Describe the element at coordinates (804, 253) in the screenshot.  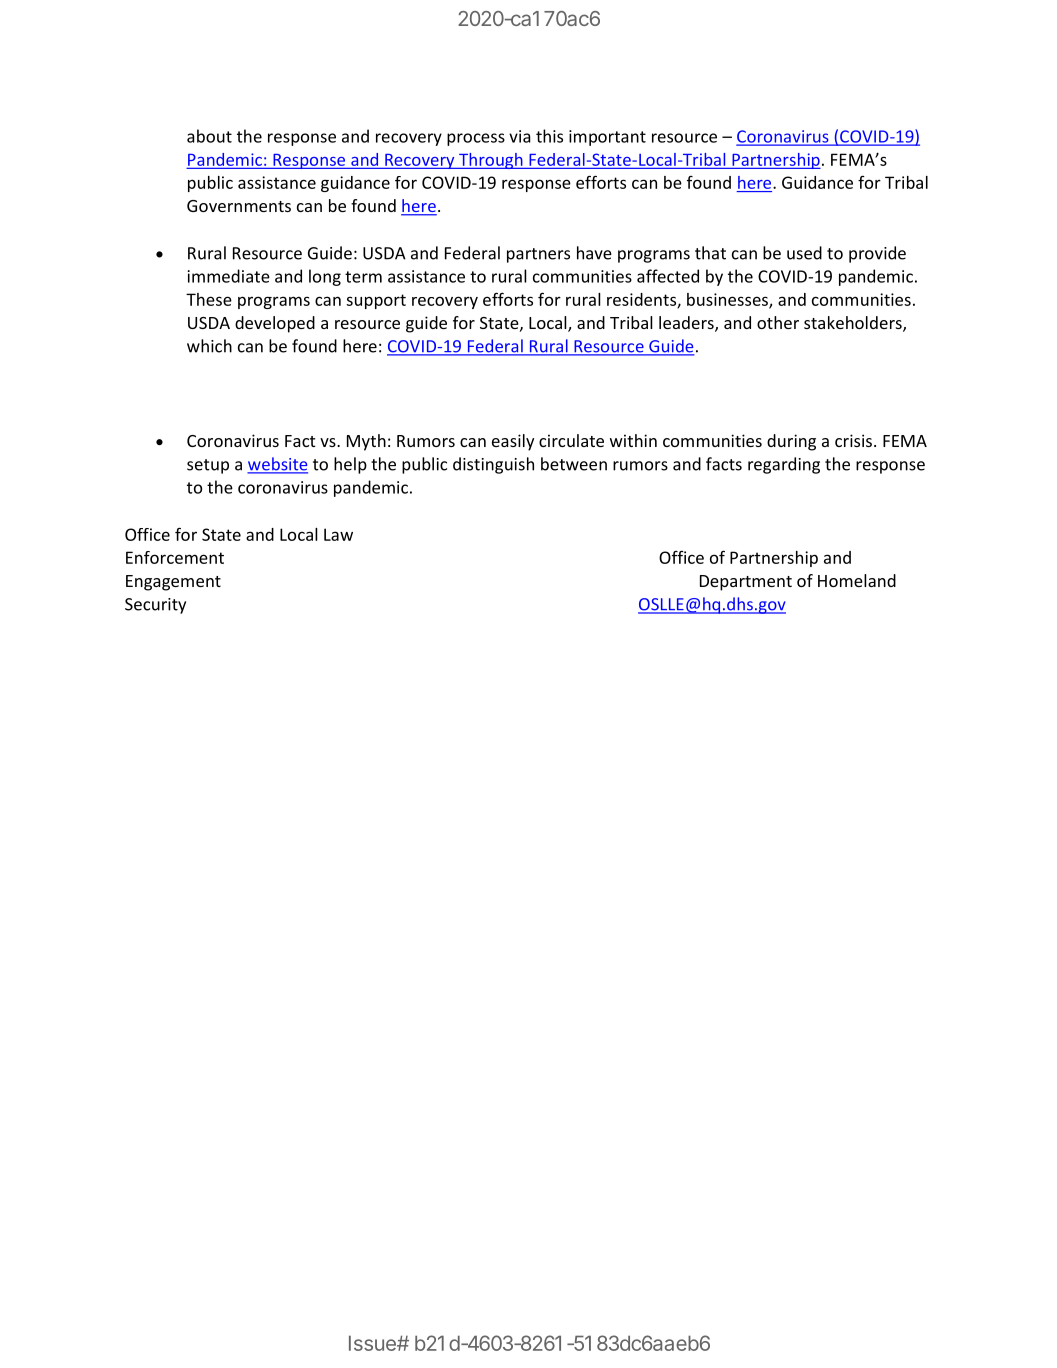
I see `used` at that location.
